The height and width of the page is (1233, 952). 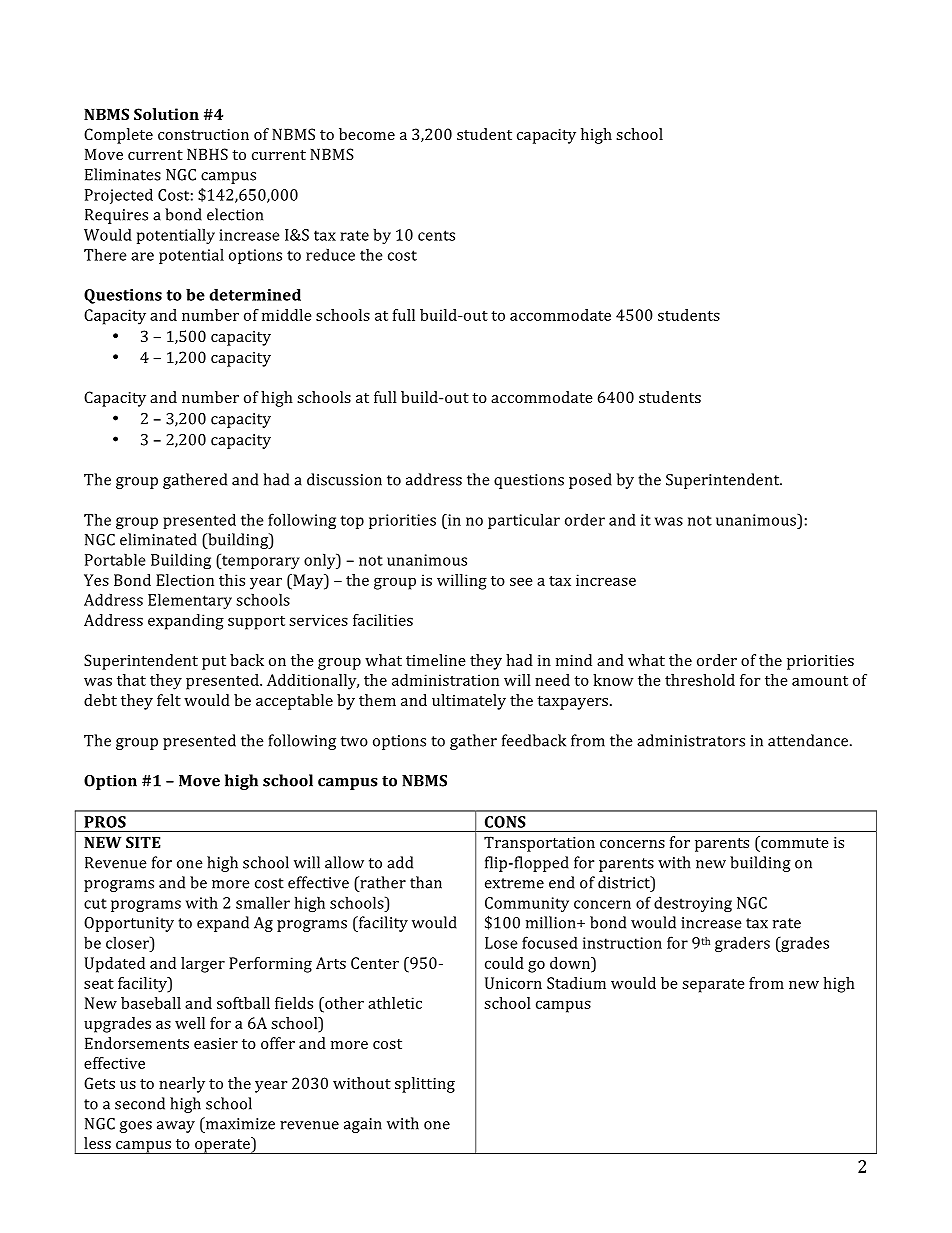 What do you see at coordinates (436, 660) in the page?
I see `timeline` at bounding box center [436, 660].
